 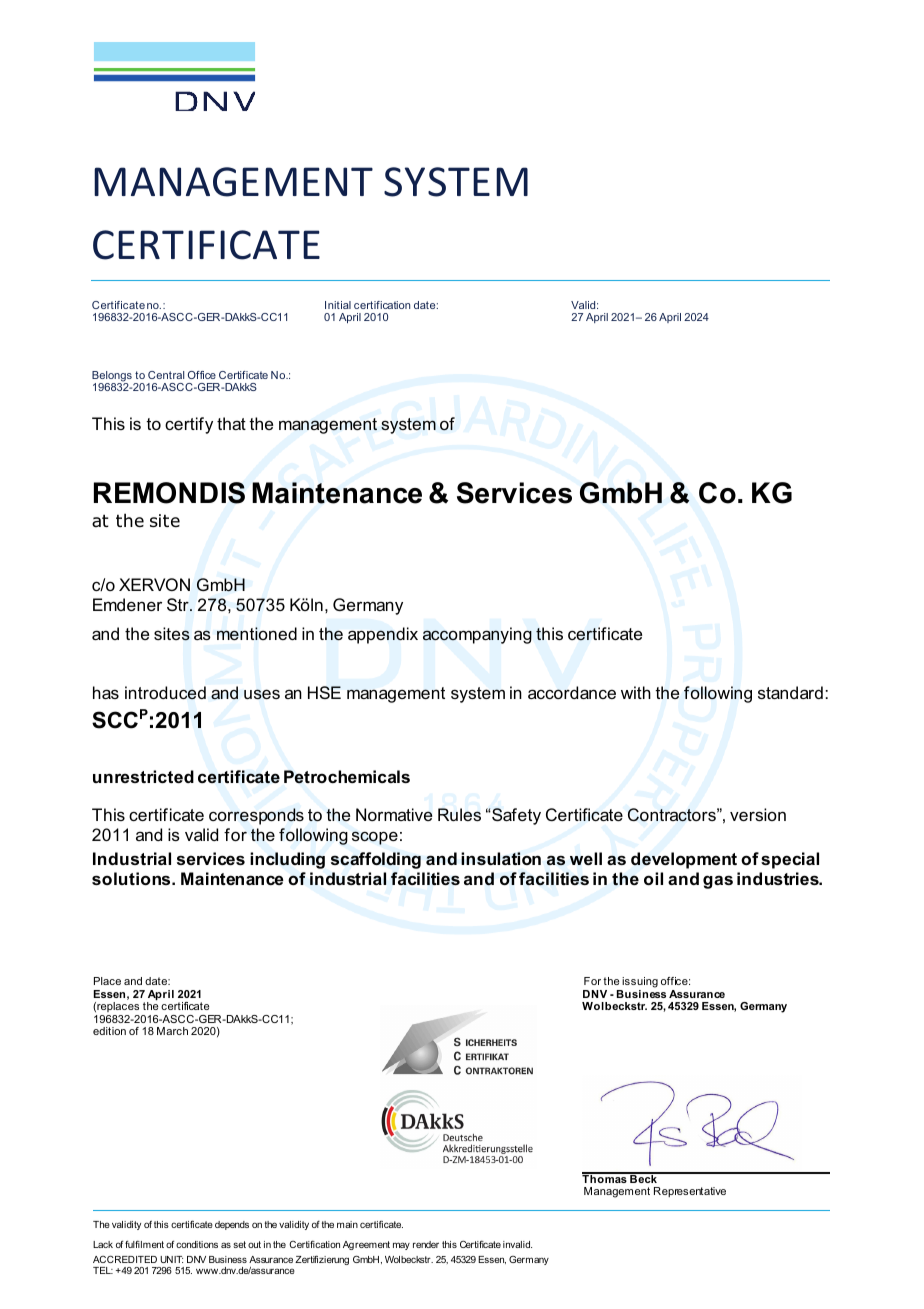 I want to click on version, so click(x=758, y=814).
